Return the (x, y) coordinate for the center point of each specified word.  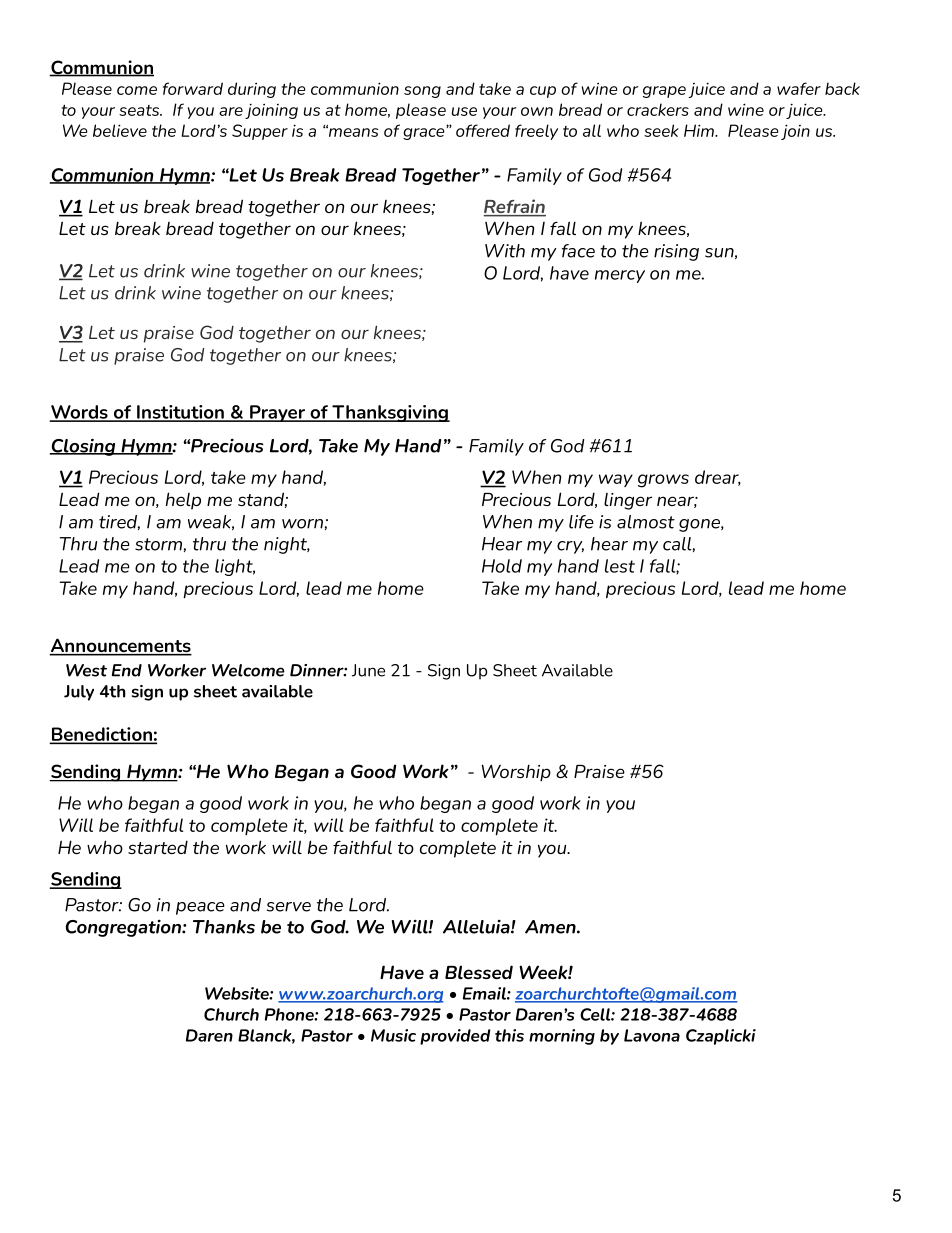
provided (455, 1037)
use (464, 111)
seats (140, 110)
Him (700, 130)
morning (562, 1037)
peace (200, 908)
